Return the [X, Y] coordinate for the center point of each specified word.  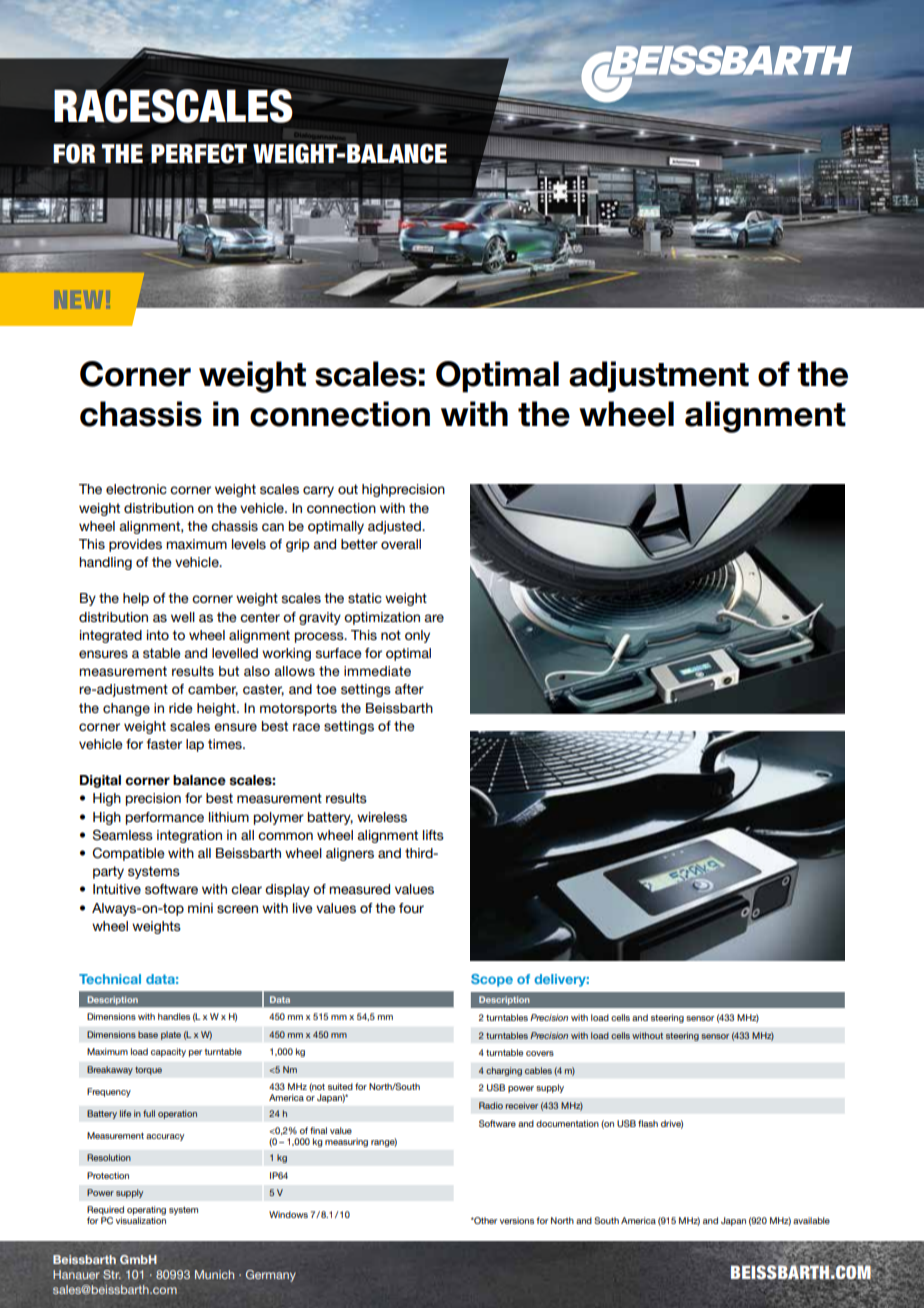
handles [174, 1016]
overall [401, 544]
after [409, 689]
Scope [492, 980]
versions [517, 1220]
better [359, 544]
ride [180, 708]
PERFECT [199, 153]
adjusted [395, 527]
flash [648, 1123]
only [417, 636]
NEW [81, 299]
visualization [141, 1220]
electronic [136, 489]
